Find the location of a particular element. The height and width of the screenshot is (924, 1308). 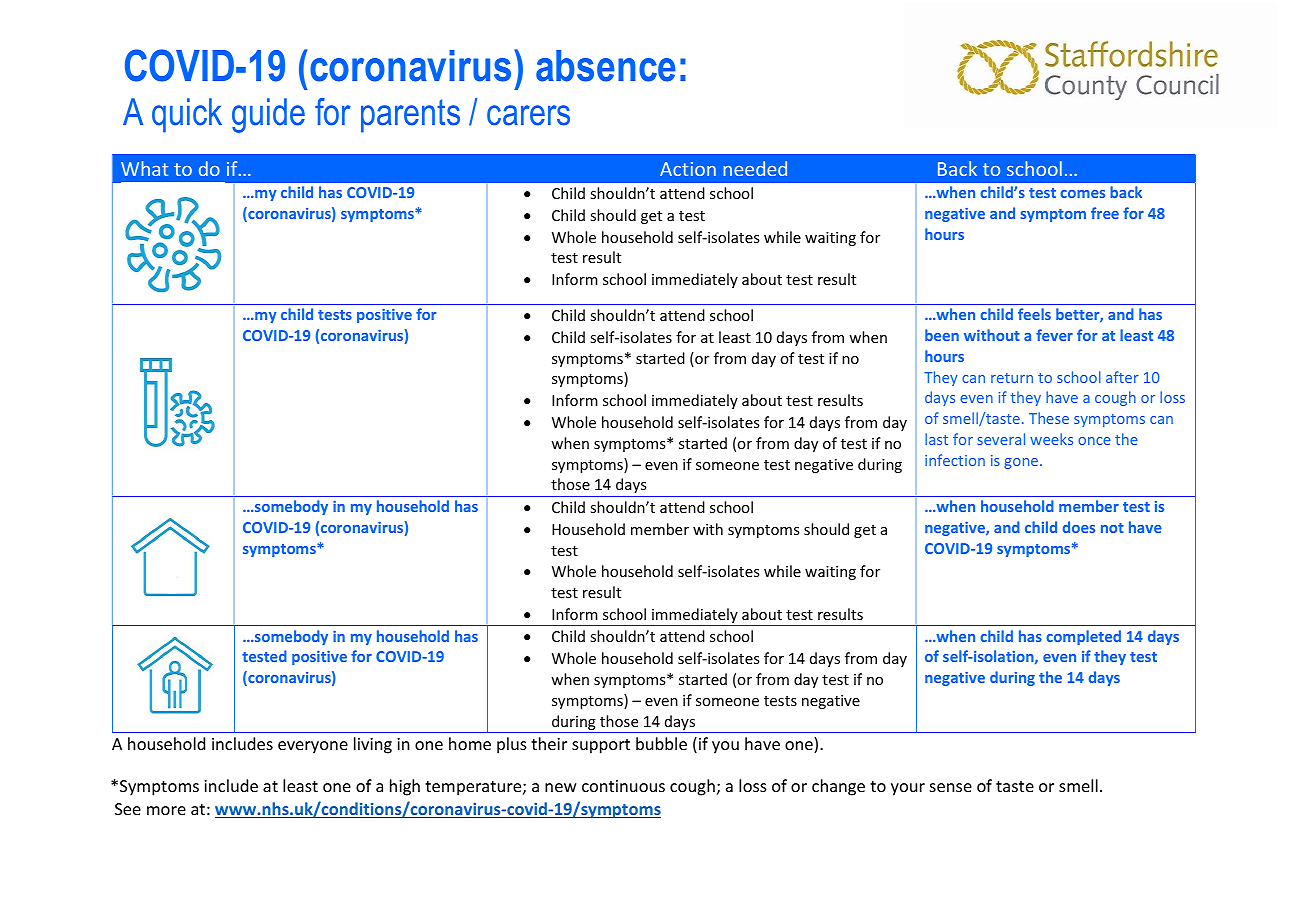

continuous is located at coordinates (623, 786).
